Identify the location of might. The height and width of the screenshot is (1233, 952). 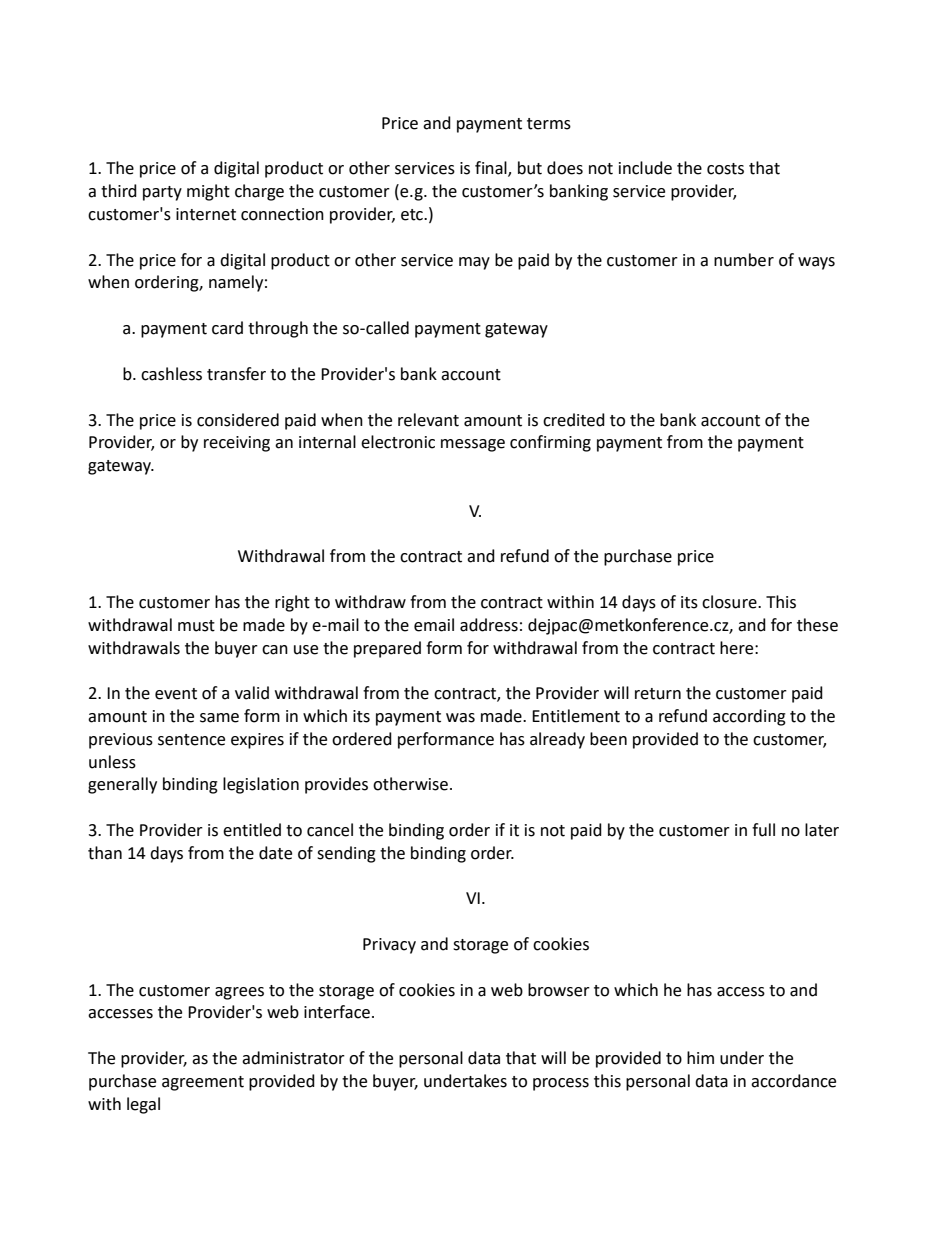
(208, 192).
